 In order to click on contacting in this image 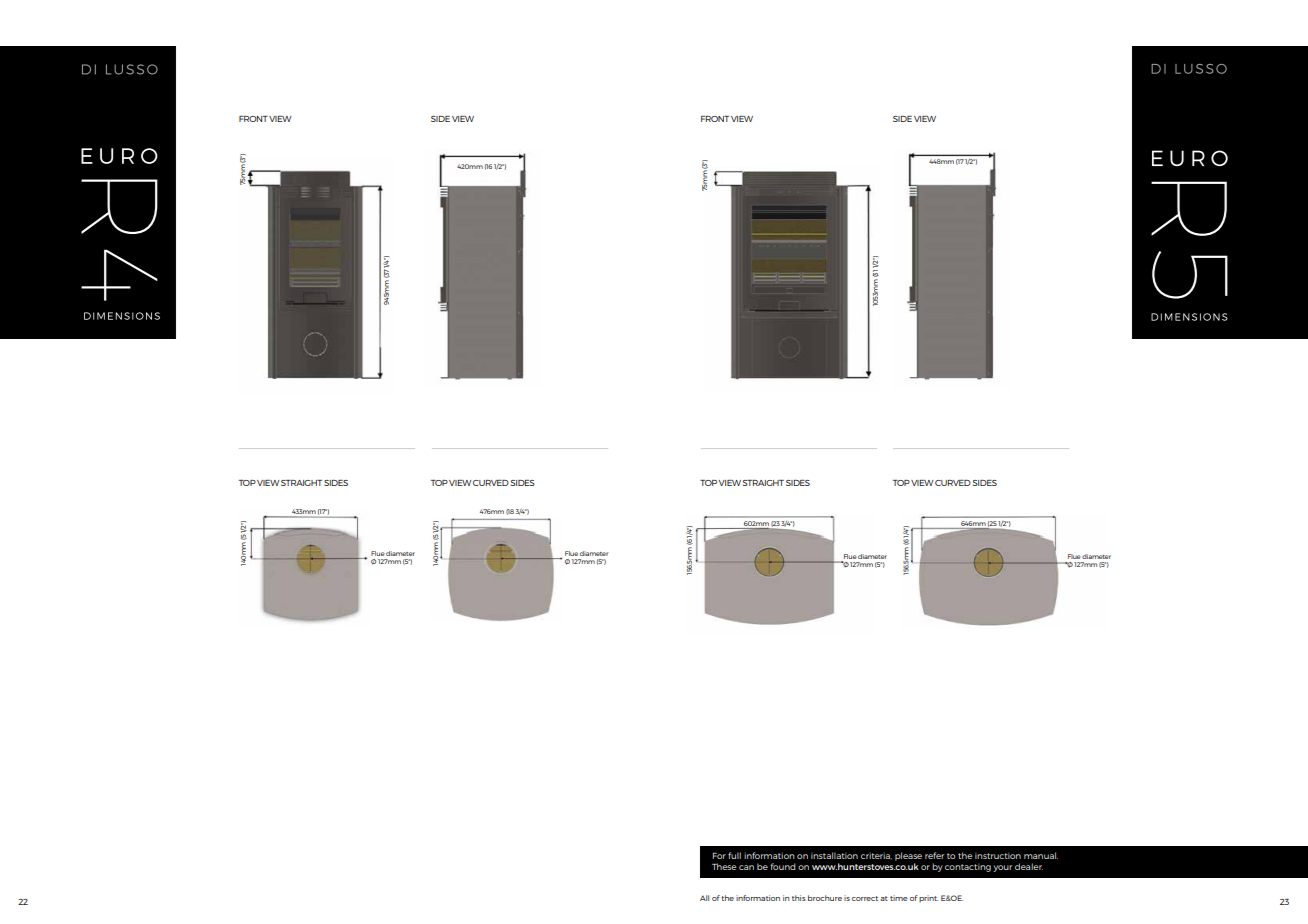, I will do `click(968, 867)`.
